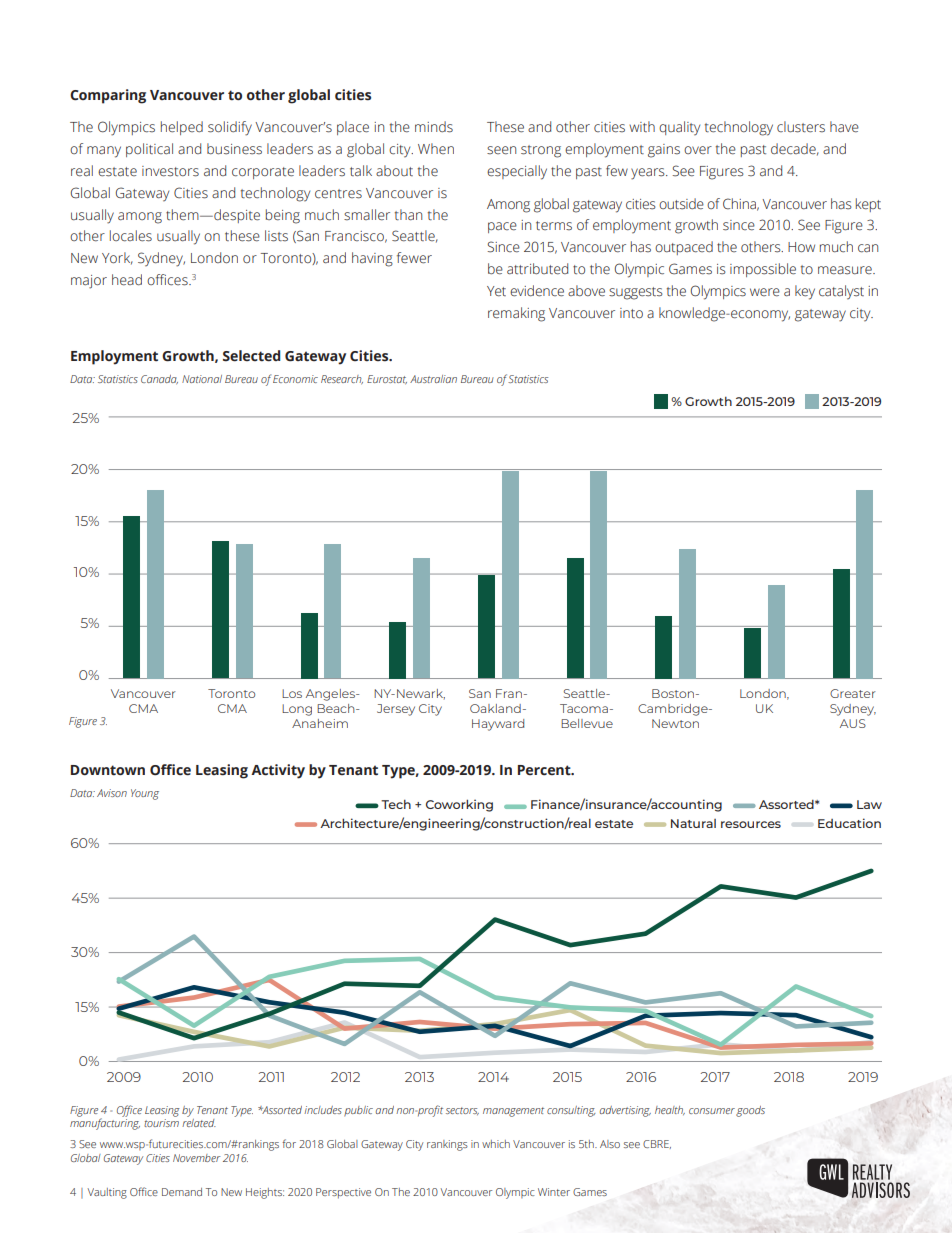 The image size is (952, 1233). What do you see at coordinates (501, 150) in the image?
I see `seen` at bounding box center [501, 150].
